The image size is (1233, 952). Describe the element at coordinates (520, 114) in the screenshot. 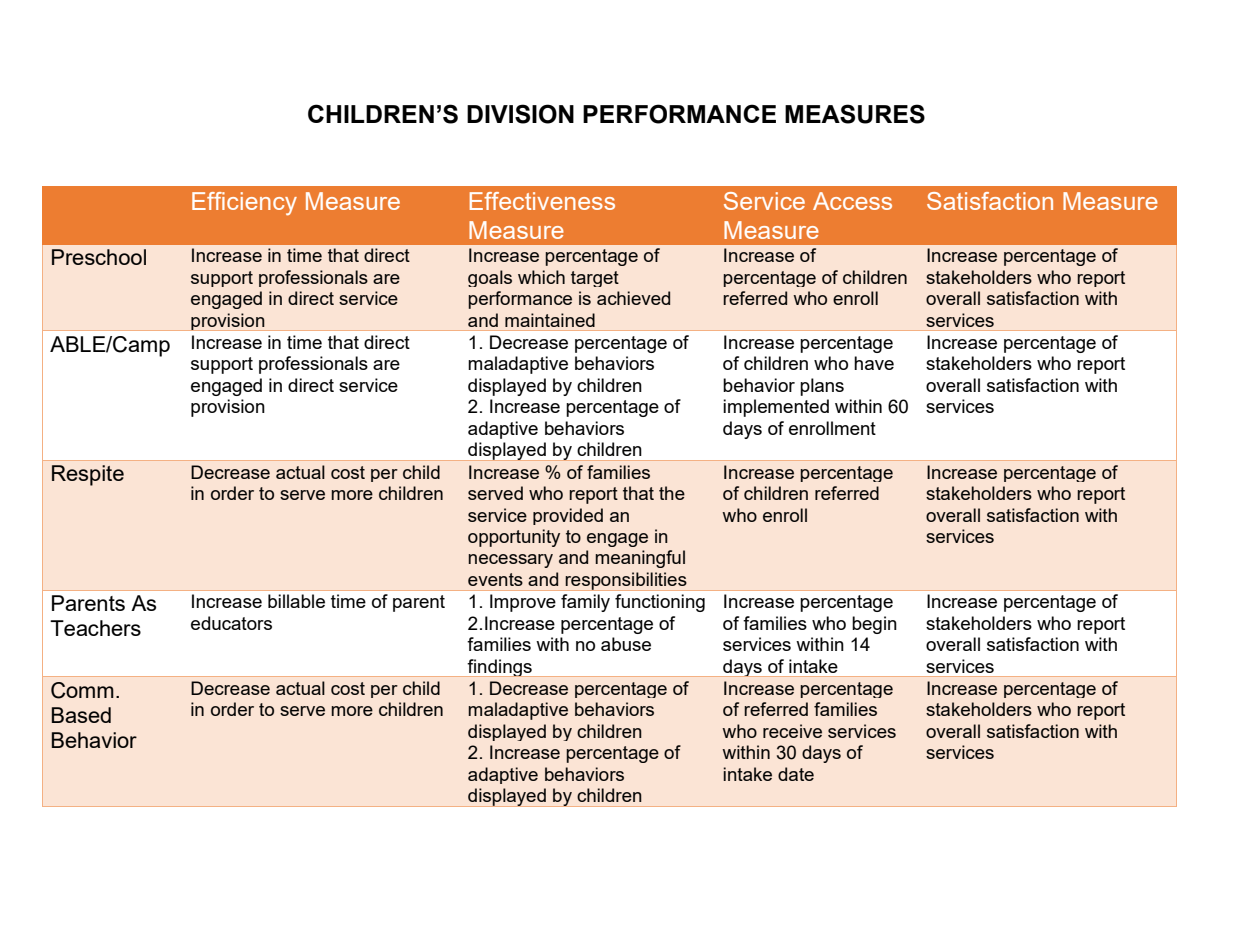

I see `DIVISION` at that location.
